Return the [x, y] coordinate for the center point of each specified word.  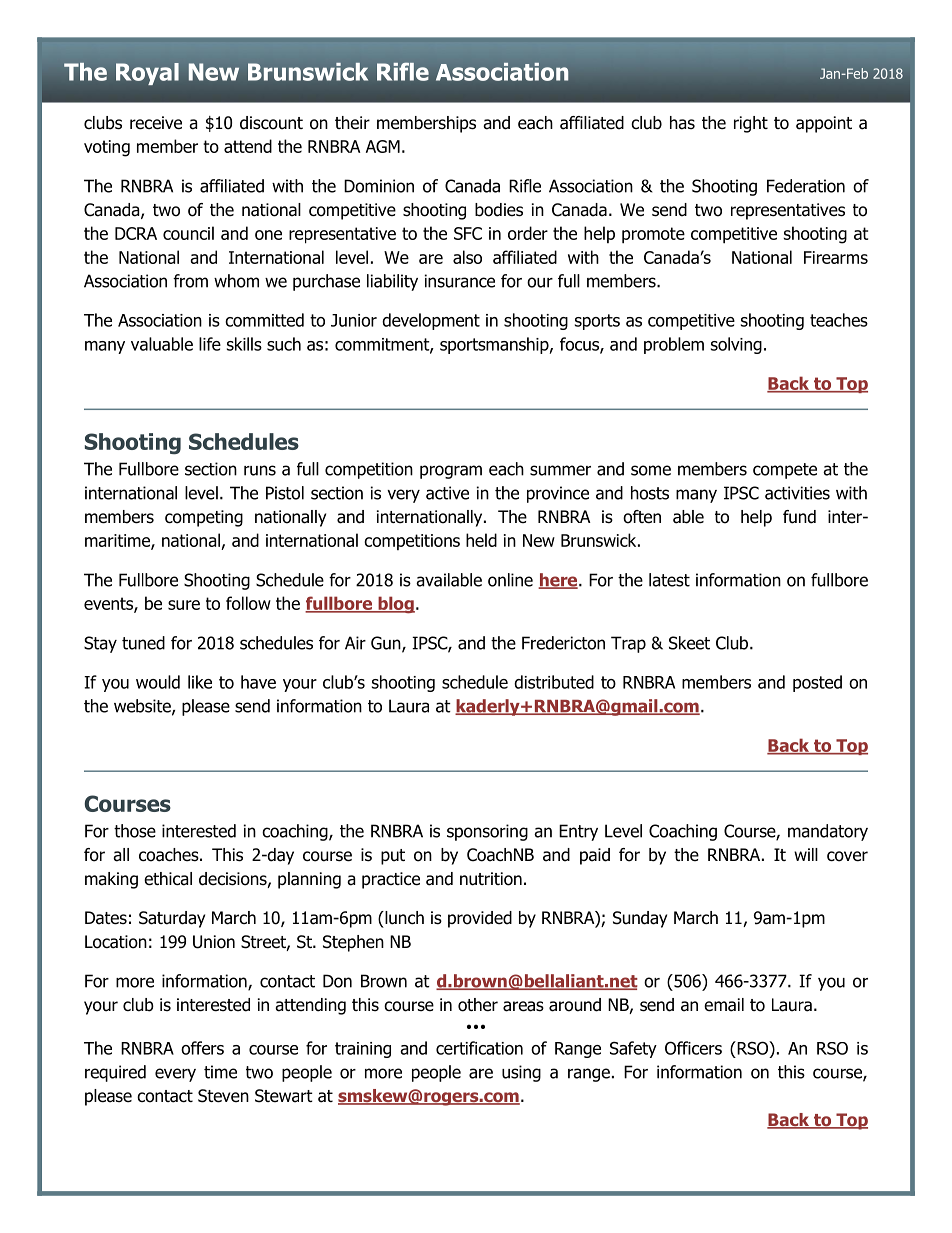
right [751, 124]
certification [479, 1048]
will [806, 854]
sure [184, 605]
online [510, 580]
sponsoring [487, 832]
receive [156, 123]
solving [736, 345]
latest [669, 580]
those [135, 831]
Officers [693, 1048]
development [431, 321]
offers [202, 1048]
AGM [383, 146]
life [210, 344]
